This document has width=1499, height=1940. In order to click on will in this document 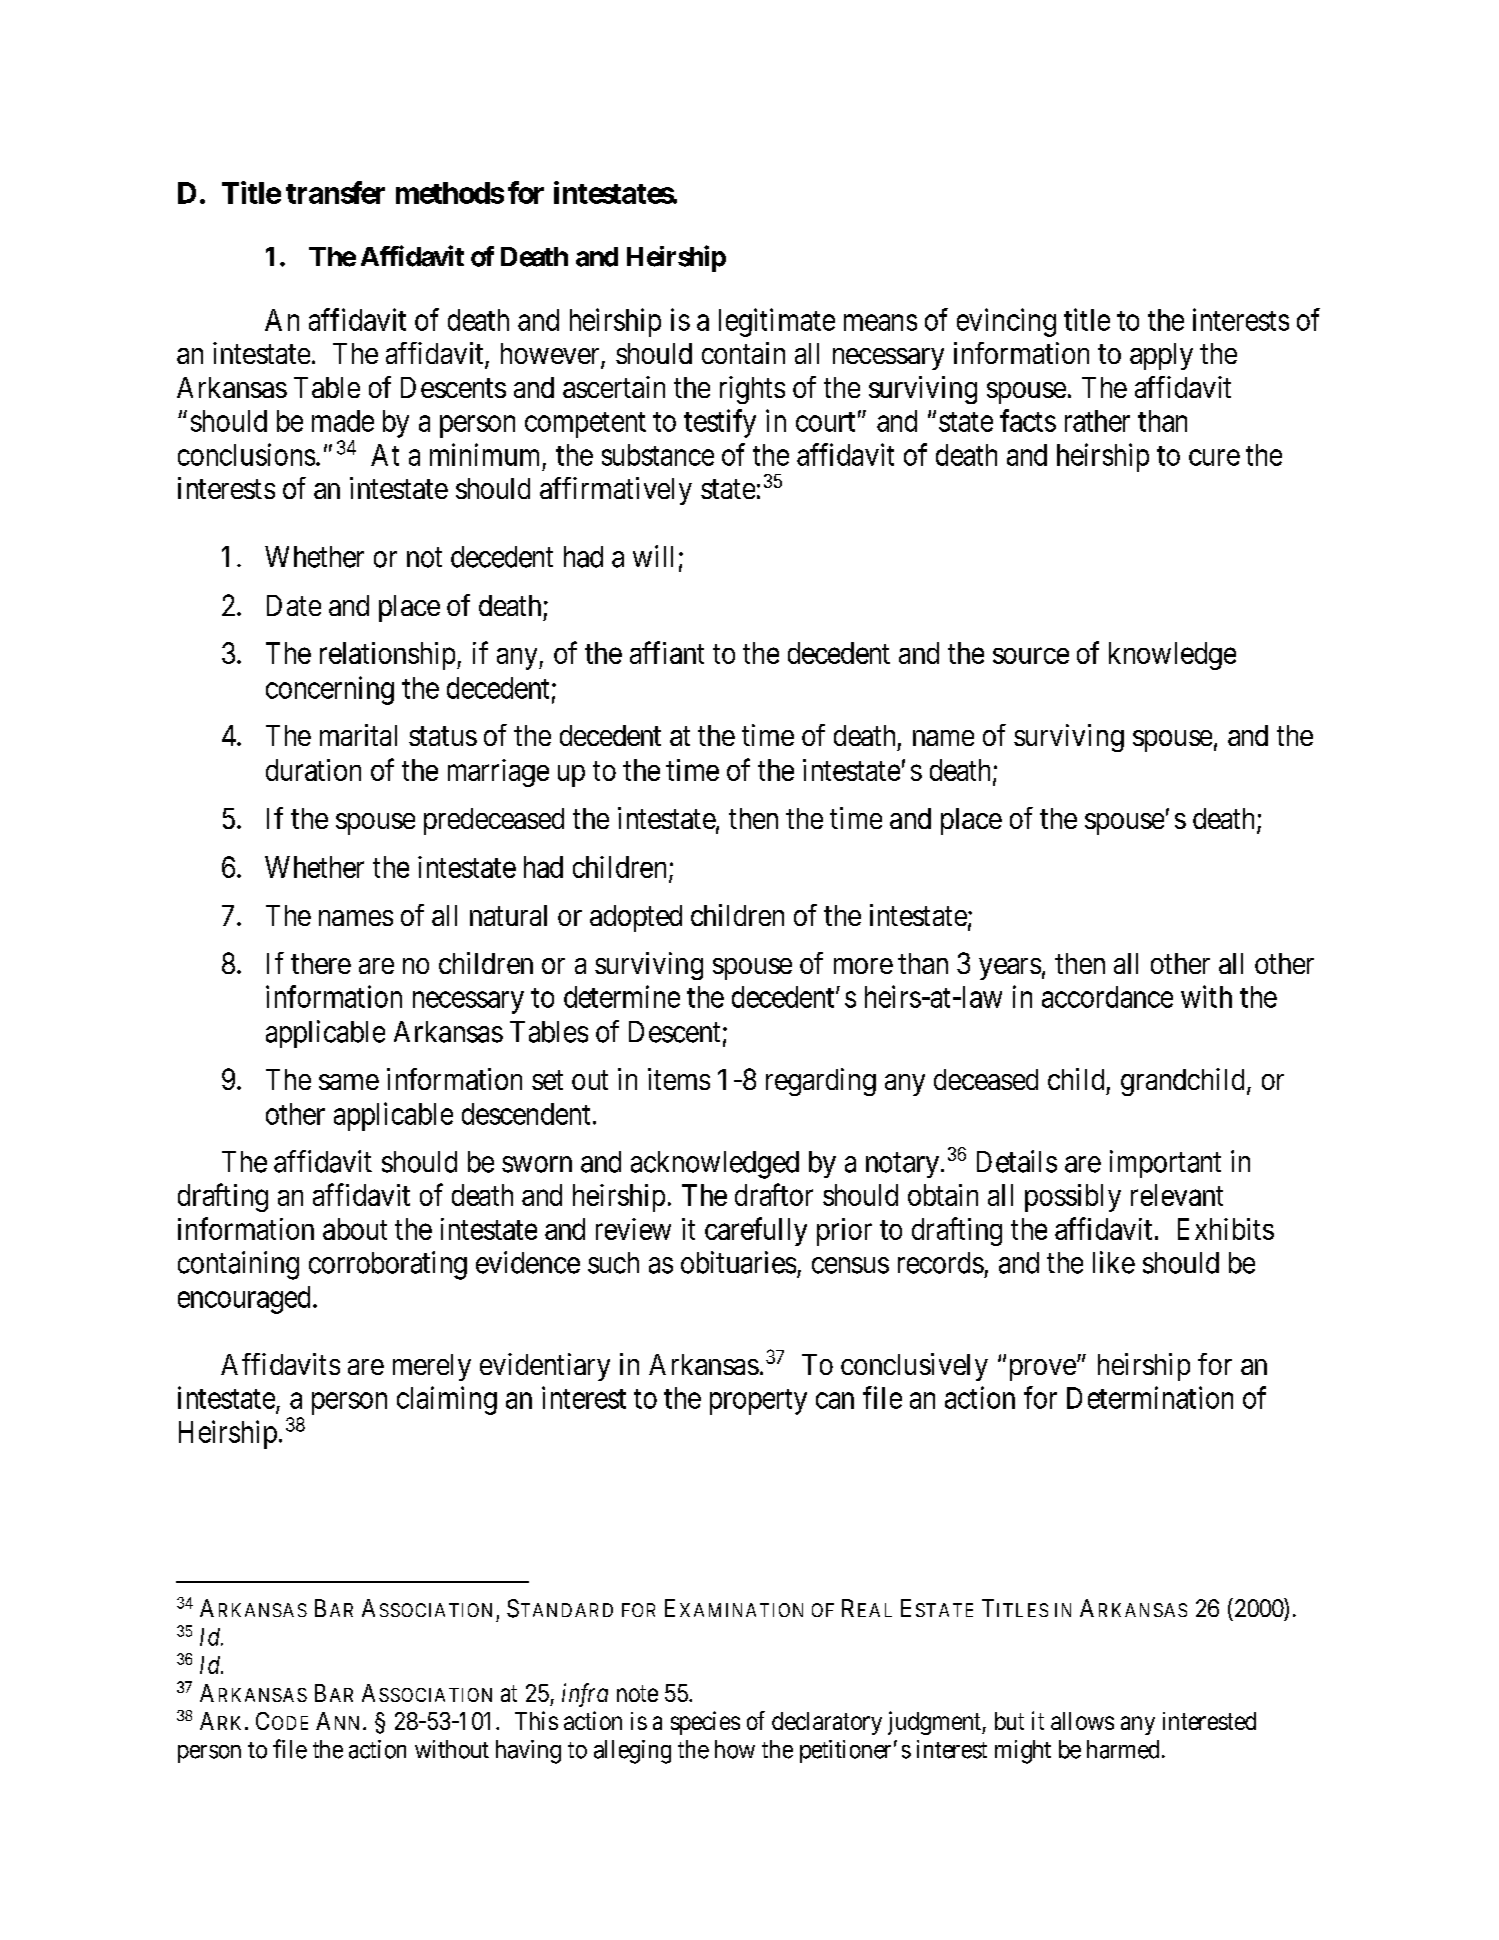, I will do `click(653, 556)`.
